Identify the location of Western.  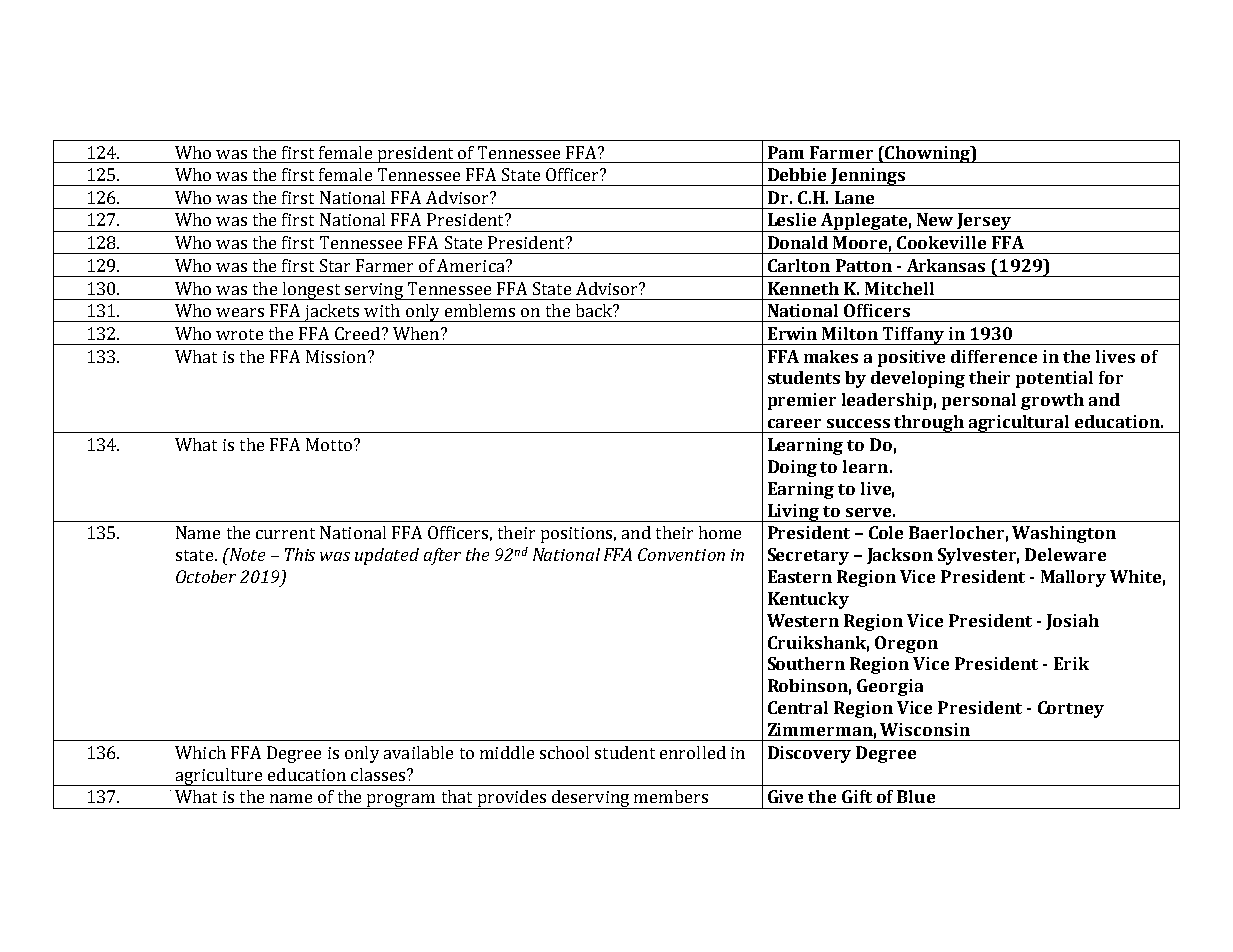
(803, 620).
